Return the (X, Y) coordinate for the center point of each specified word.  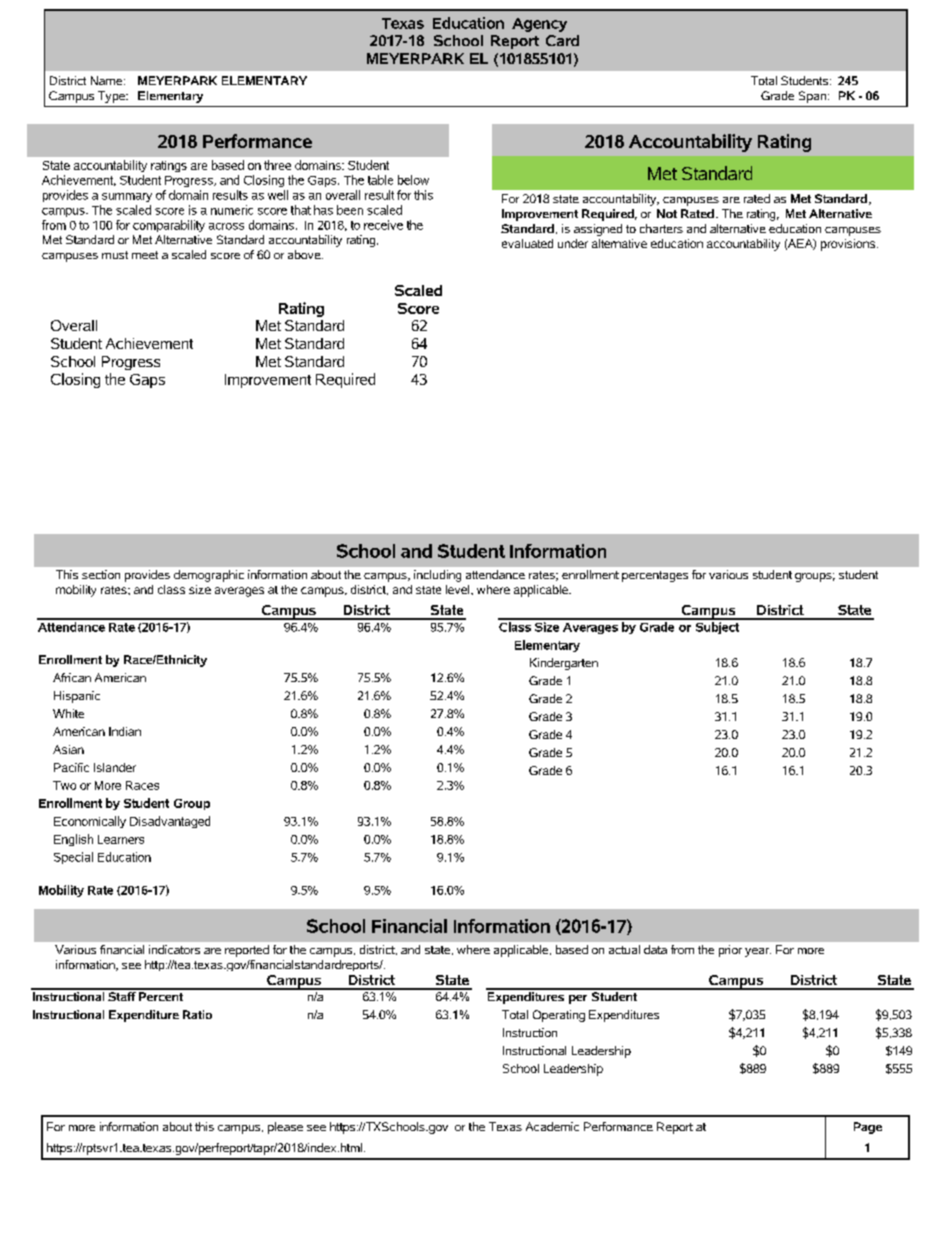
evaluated (527, 243)
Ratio (197, 1014)
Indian (125, 731)
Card (562, 40)
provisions (848, 245)
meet (145, 255)
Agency (539, 25)
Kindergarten (564, 664)
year (758, 952)
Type (113, 97)
